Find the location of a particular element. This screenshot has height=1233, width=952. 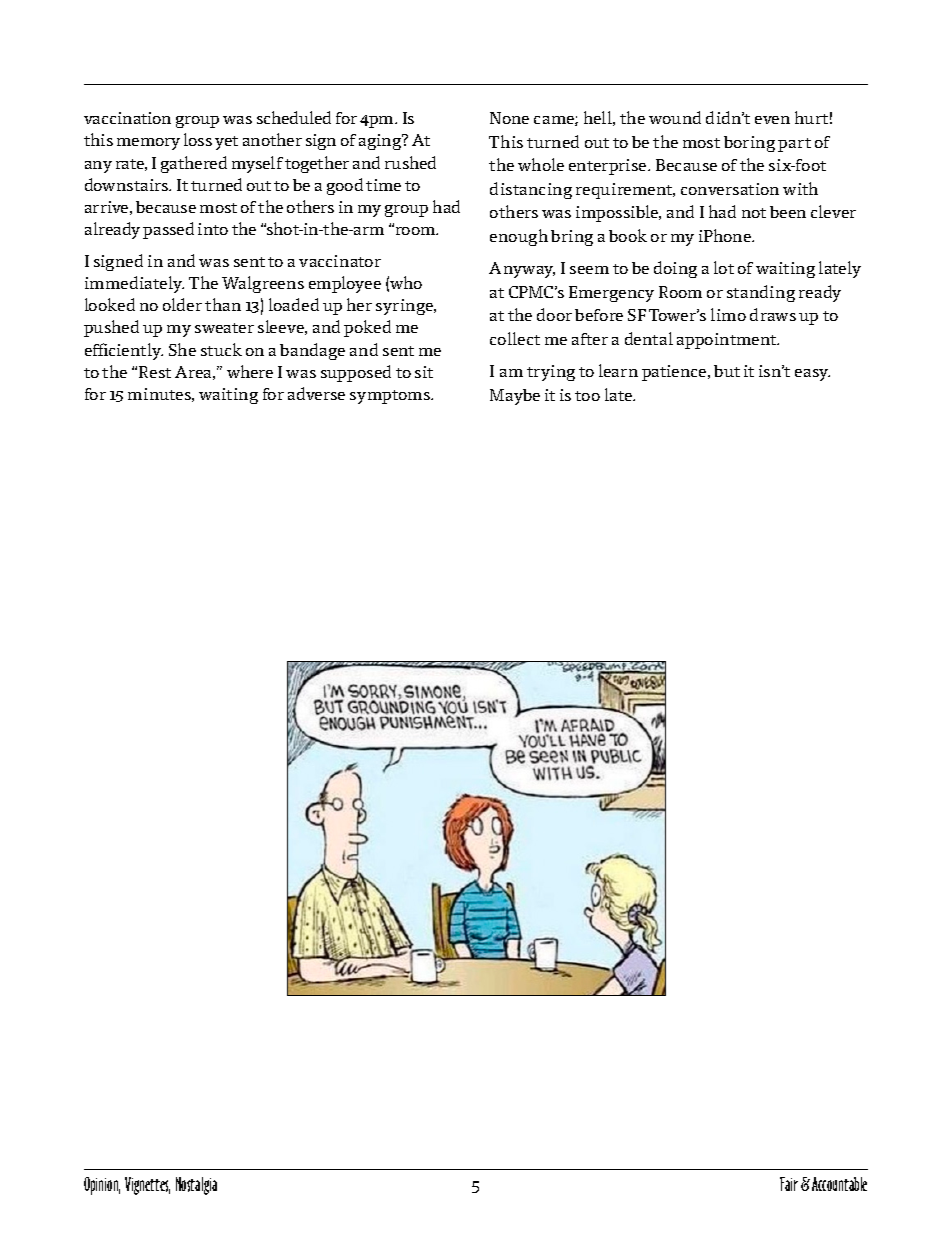

adverse is located at coordinates (316, 393).
